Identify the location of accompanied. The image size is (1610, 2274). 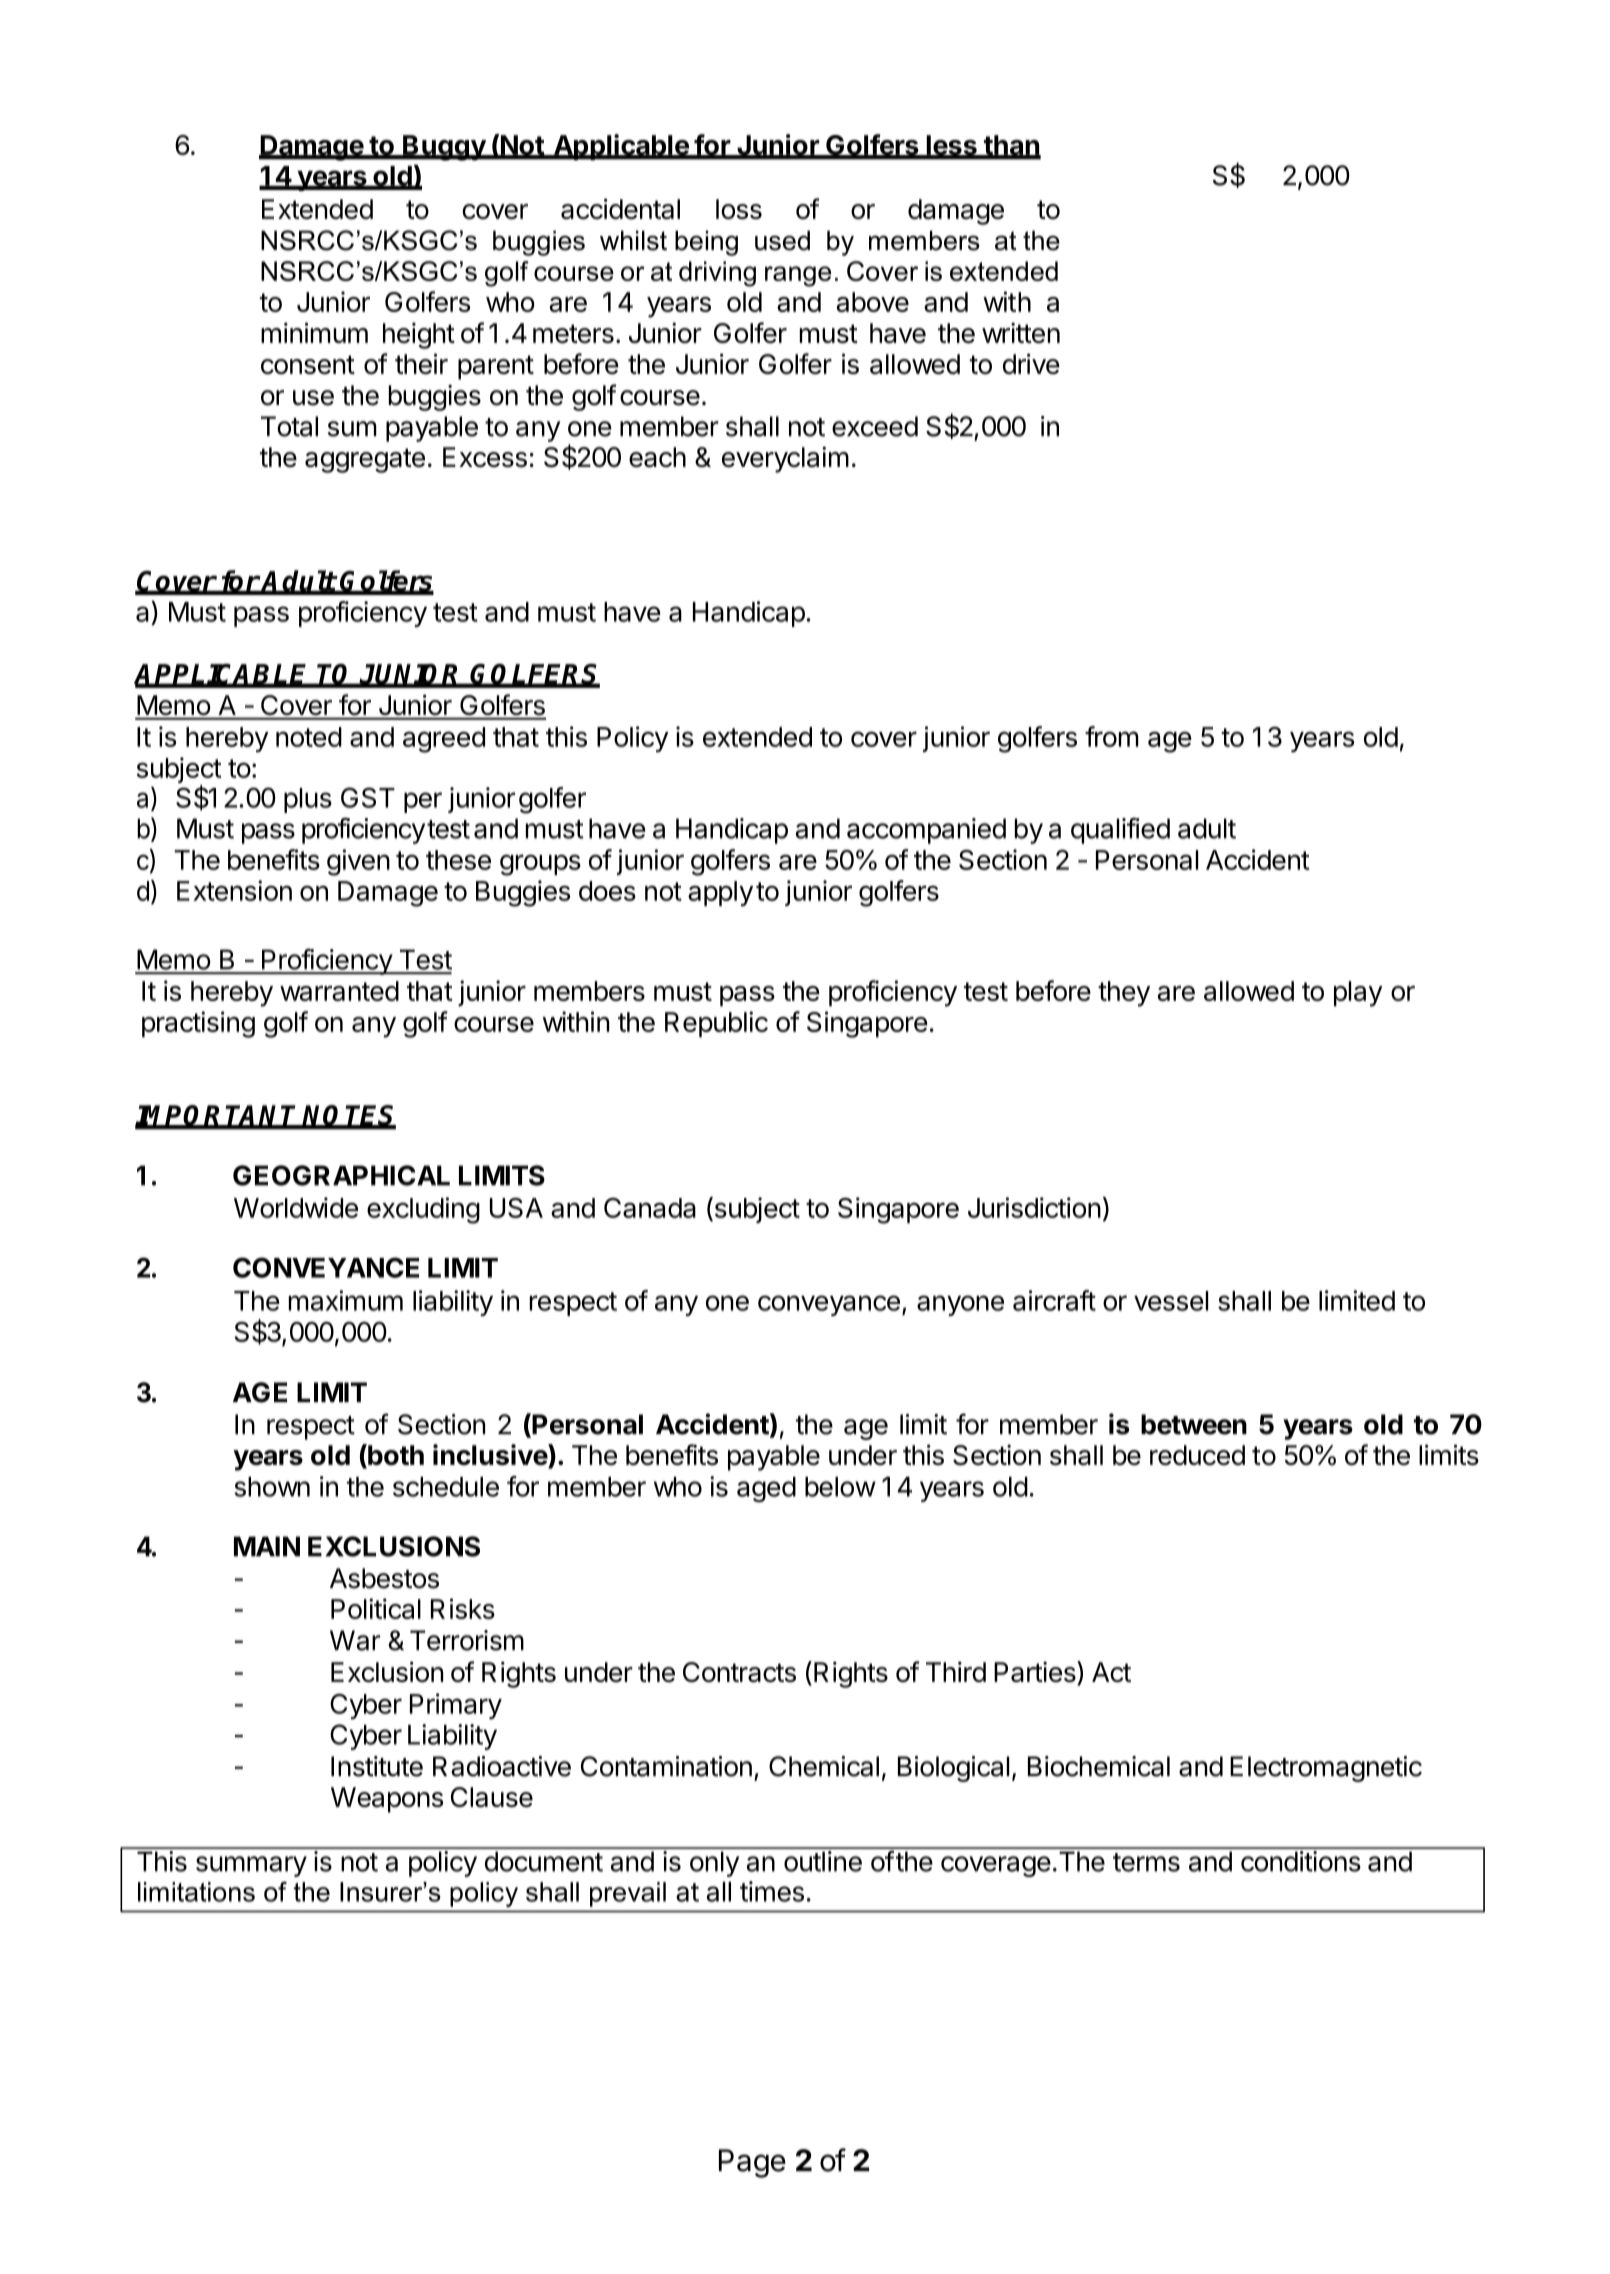
(926, 831).
